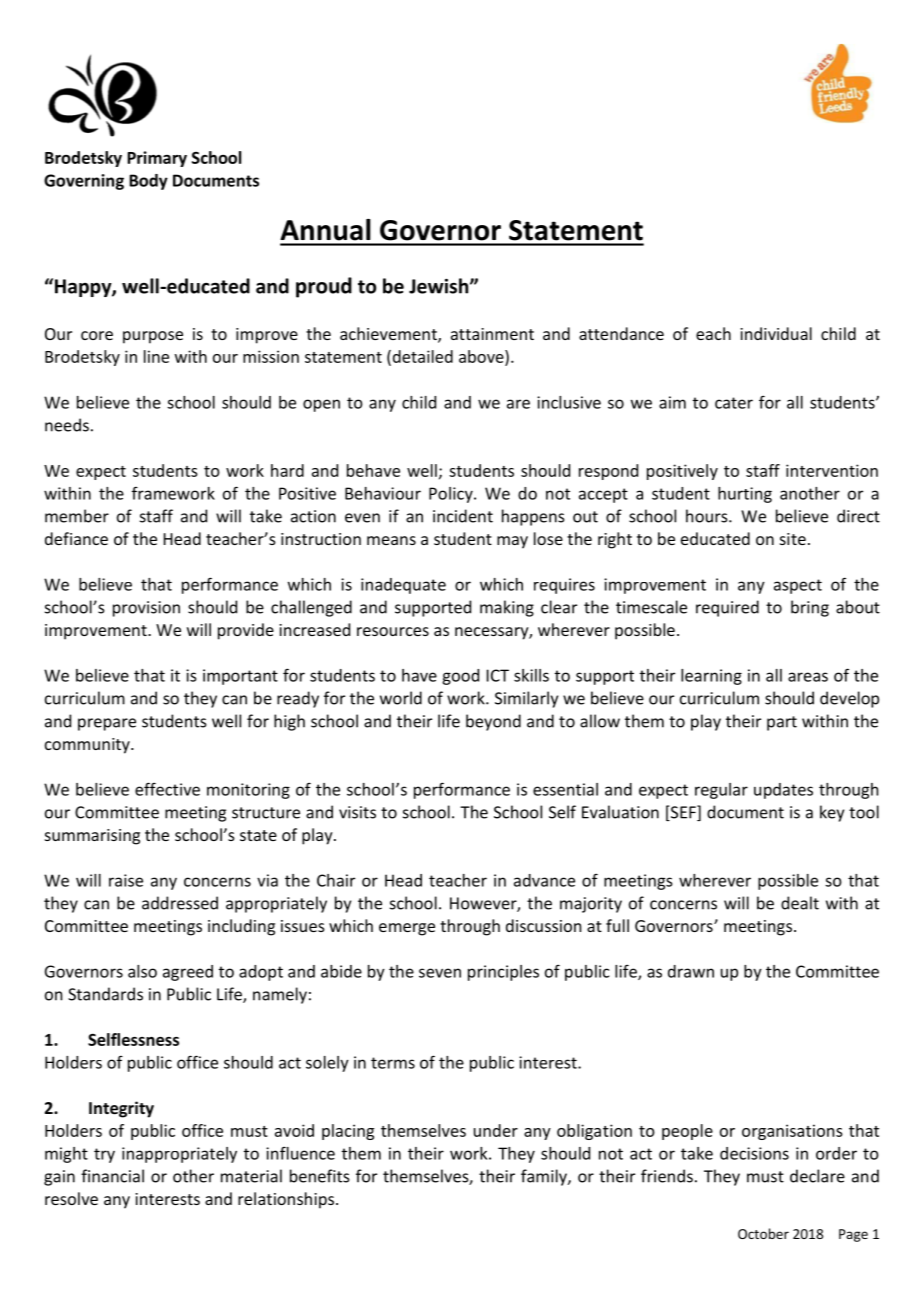  I want to click on good, so click(460, 677).
